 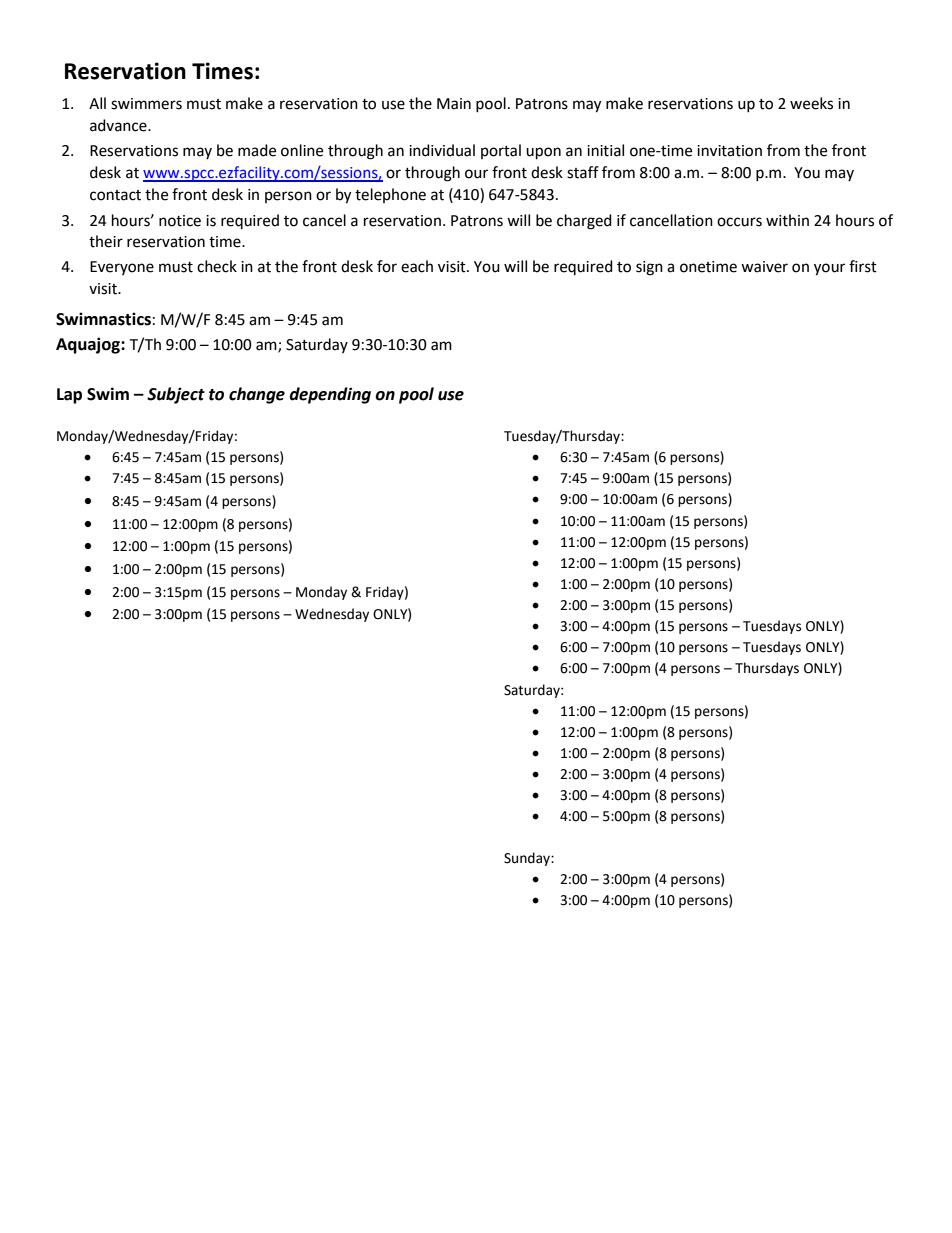 What do you see at coordinates (528, 859) in the screenshot?
I see `Sunday` at bounding box center [528, 859].
